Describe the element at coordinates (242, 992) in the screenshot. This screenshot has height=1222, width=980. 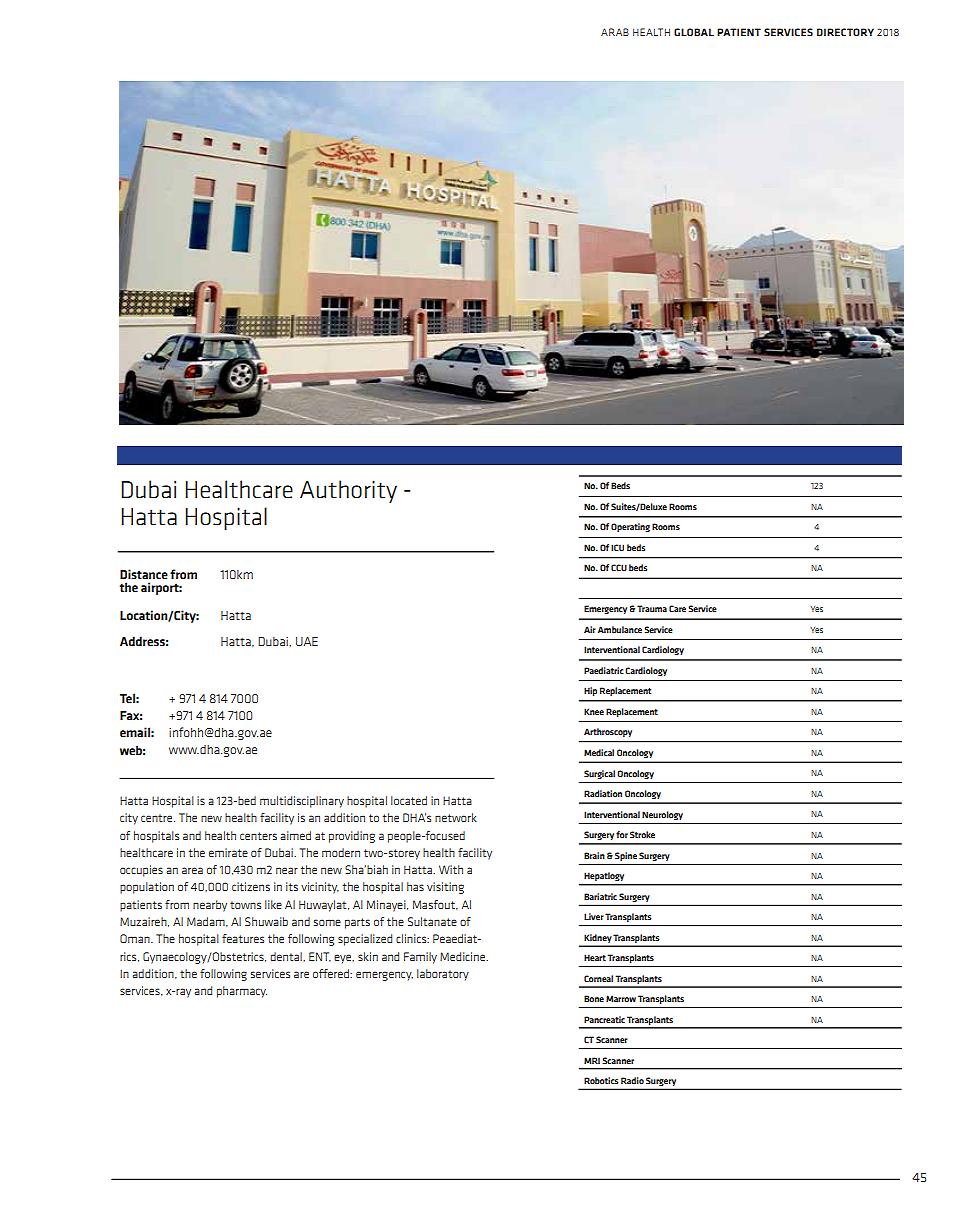
I see `pharmacy` at that location.
